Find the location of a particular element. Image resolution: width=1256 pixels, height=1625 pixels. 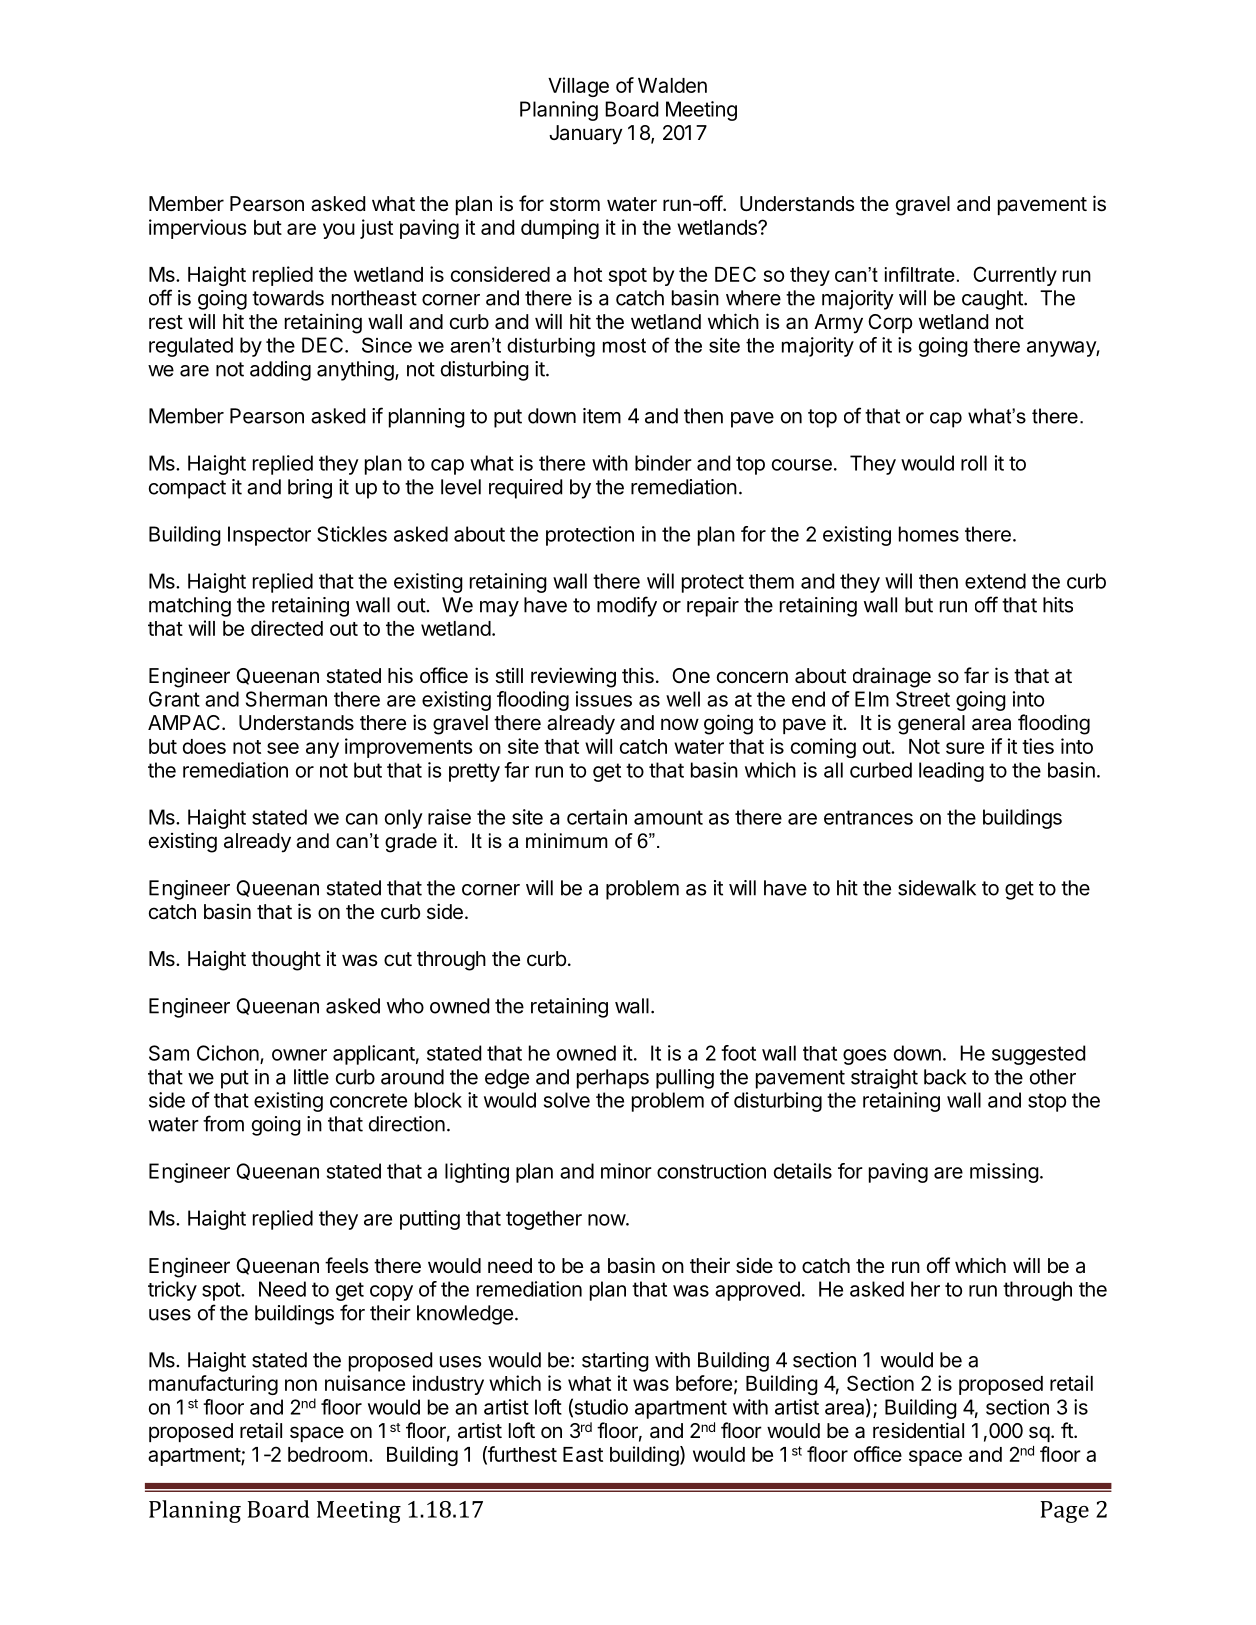

modify is located at coordinates (627, 606).
